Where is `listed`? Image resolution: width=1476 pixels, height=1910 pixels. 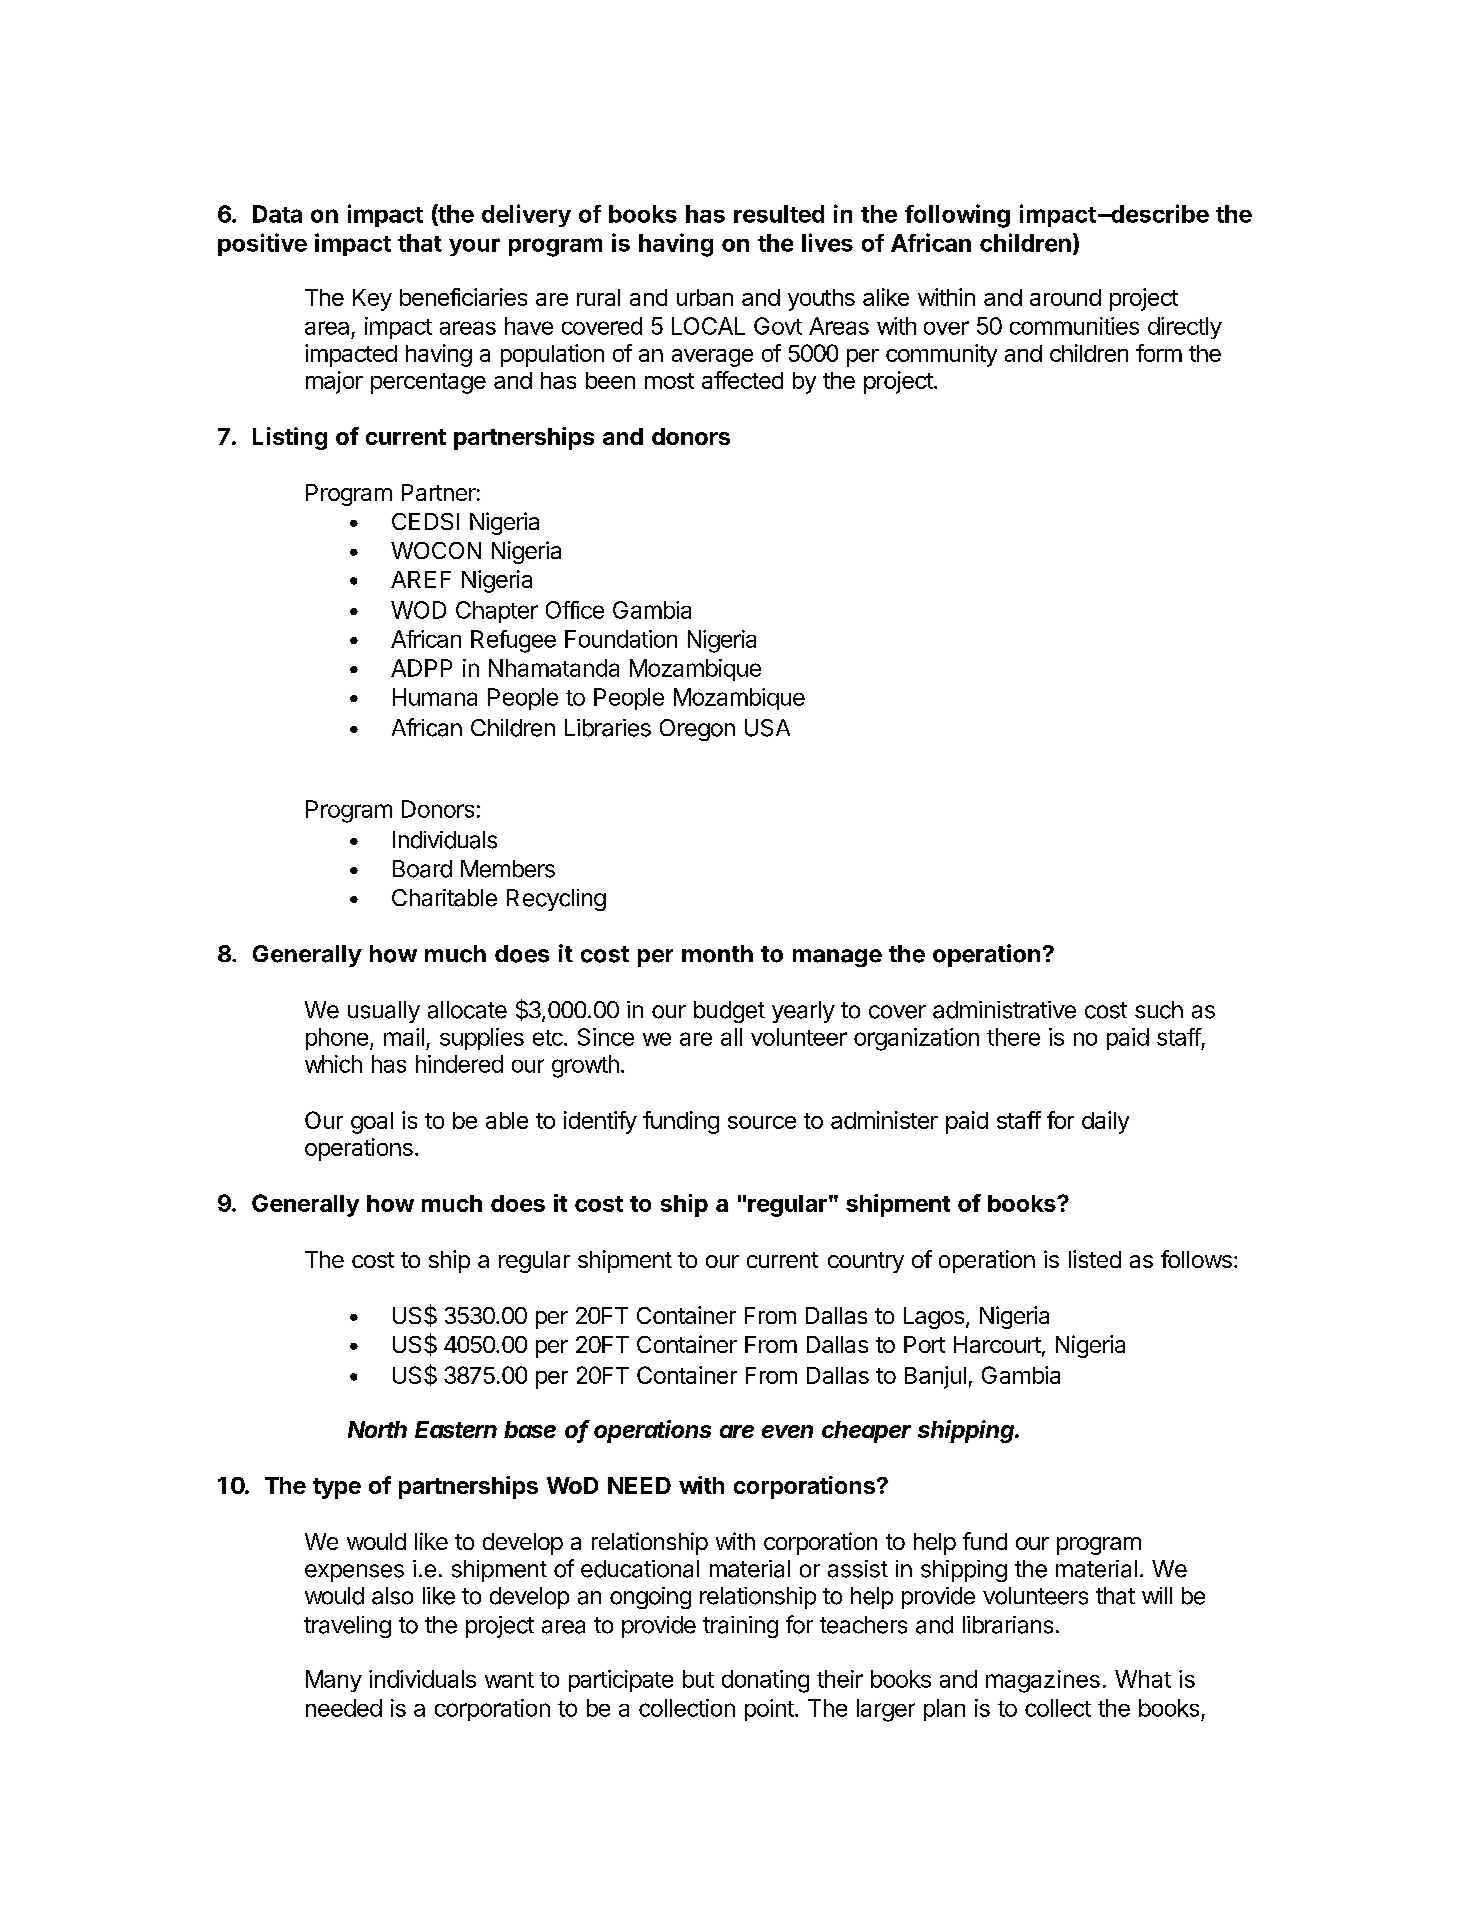 listed is located at coordinates (1095, 1259).
